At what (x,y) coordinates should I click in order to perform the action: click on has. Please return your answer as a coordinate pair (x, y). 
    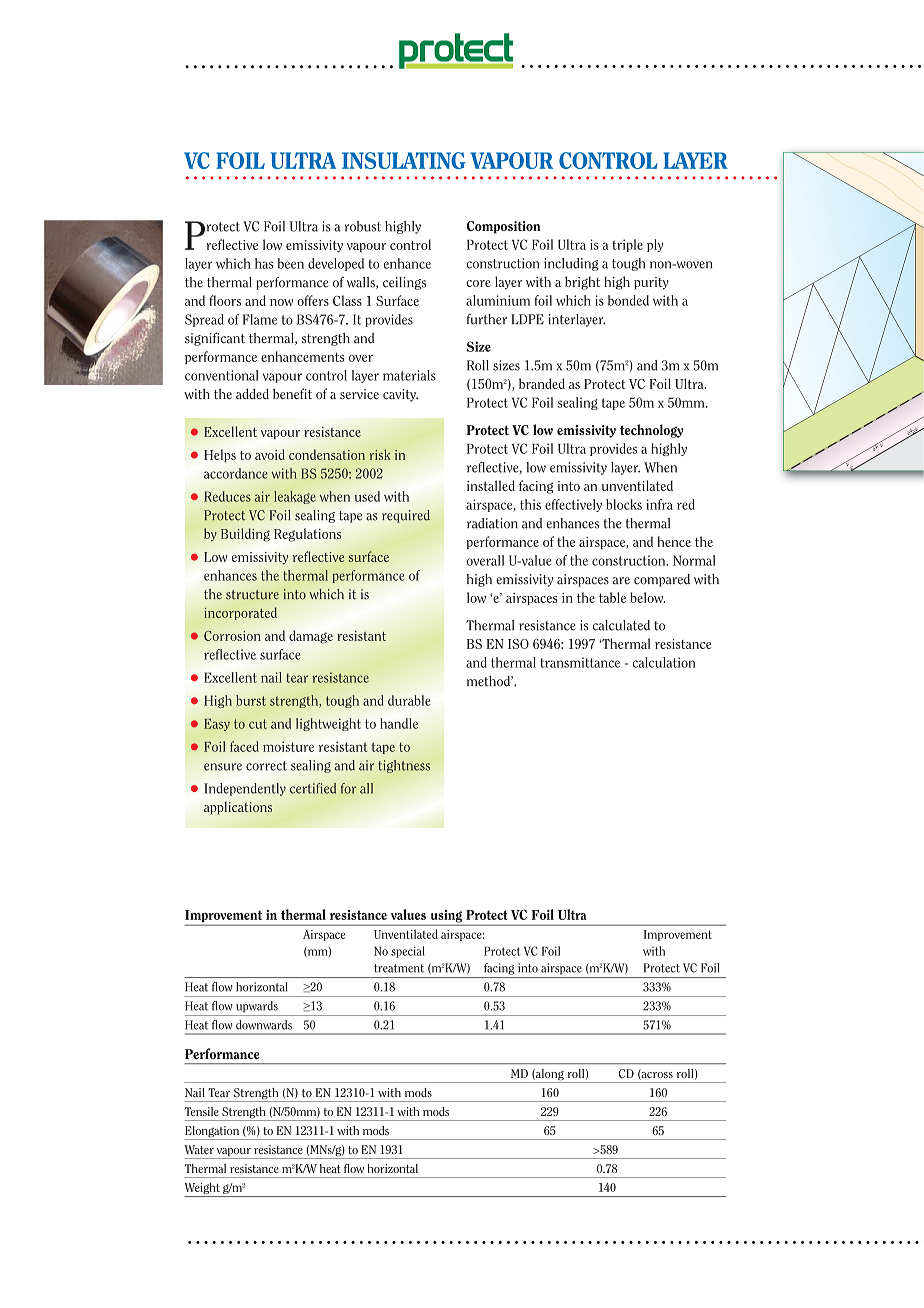
    Looking at the image, I should click on (264, 263).
